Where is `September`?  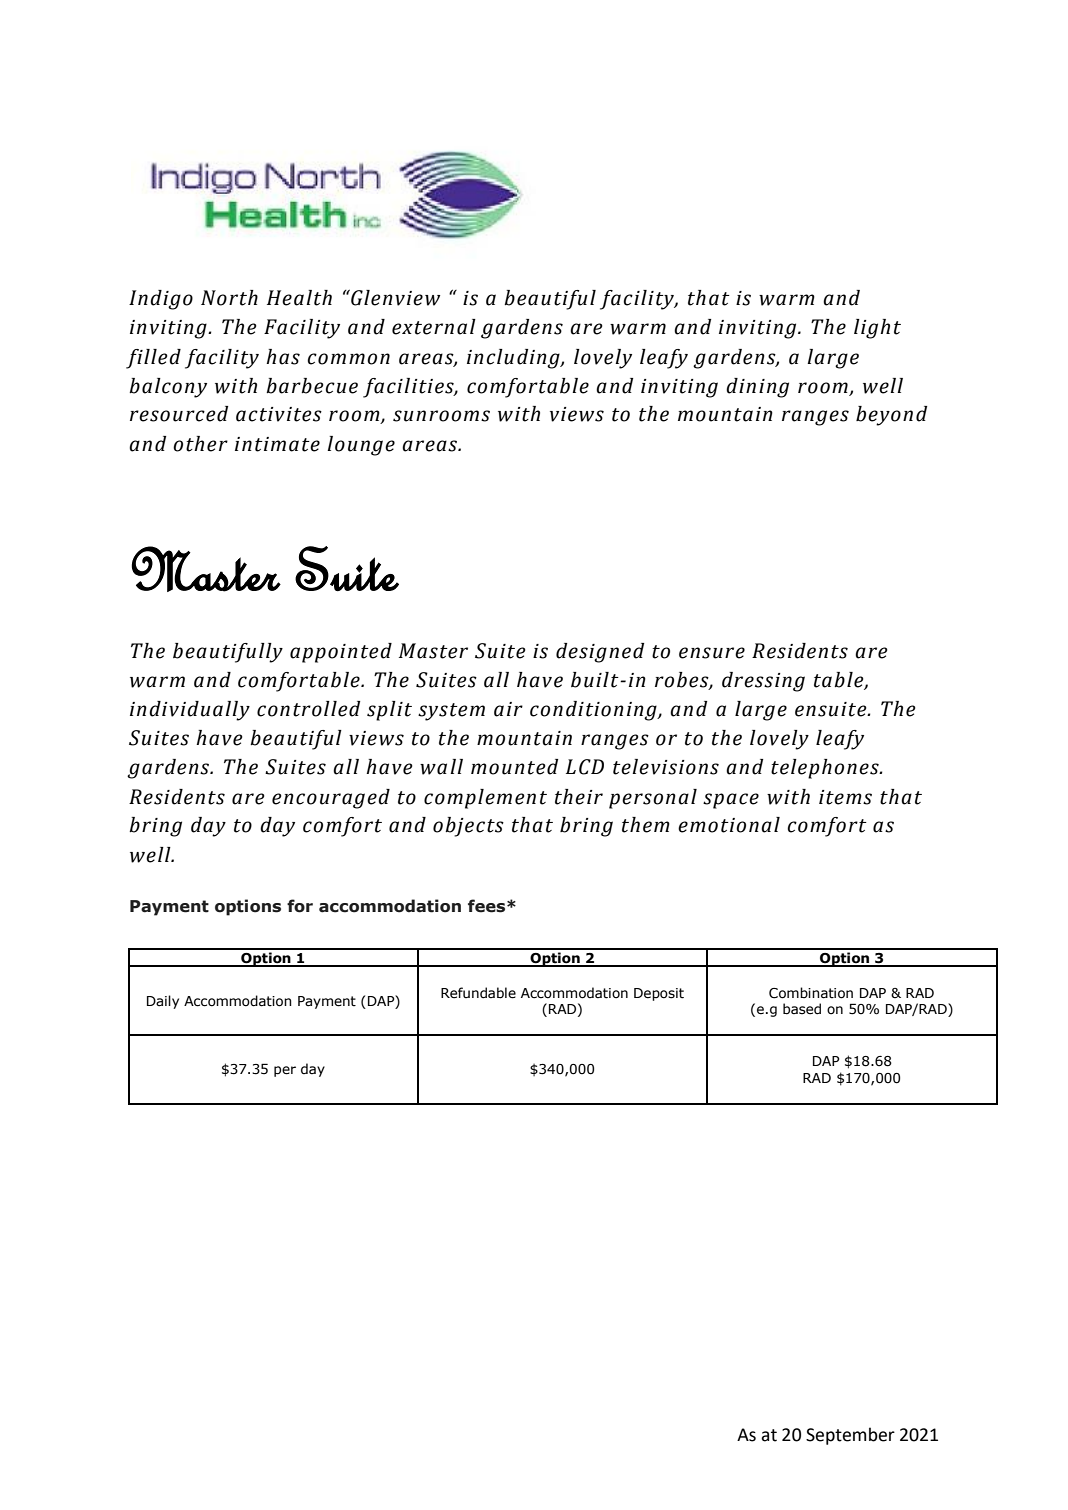 September is located at coordinates (850, 1436).
